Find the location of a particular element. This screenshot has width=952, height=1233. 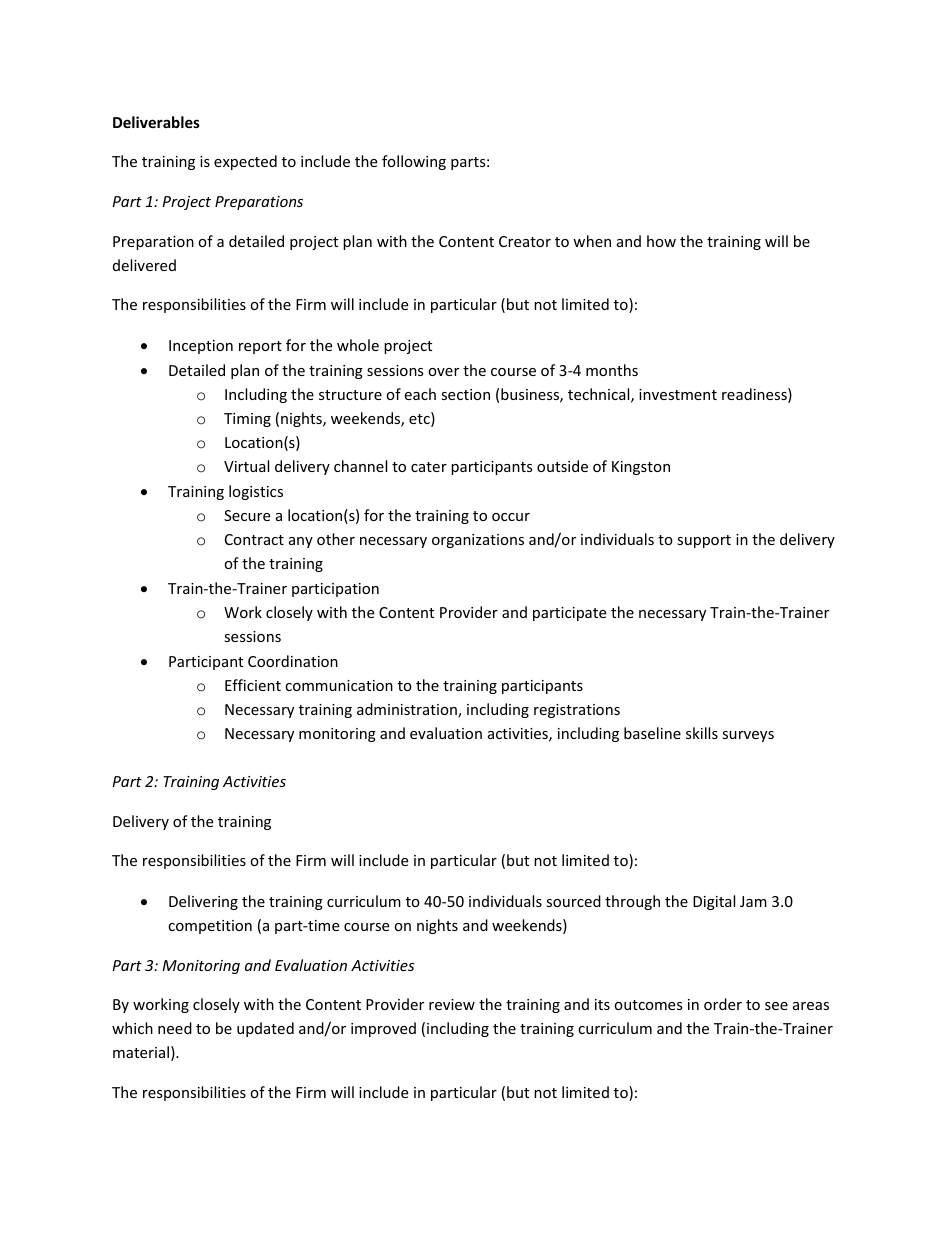

Timing is located at coordinates (247, 420).
